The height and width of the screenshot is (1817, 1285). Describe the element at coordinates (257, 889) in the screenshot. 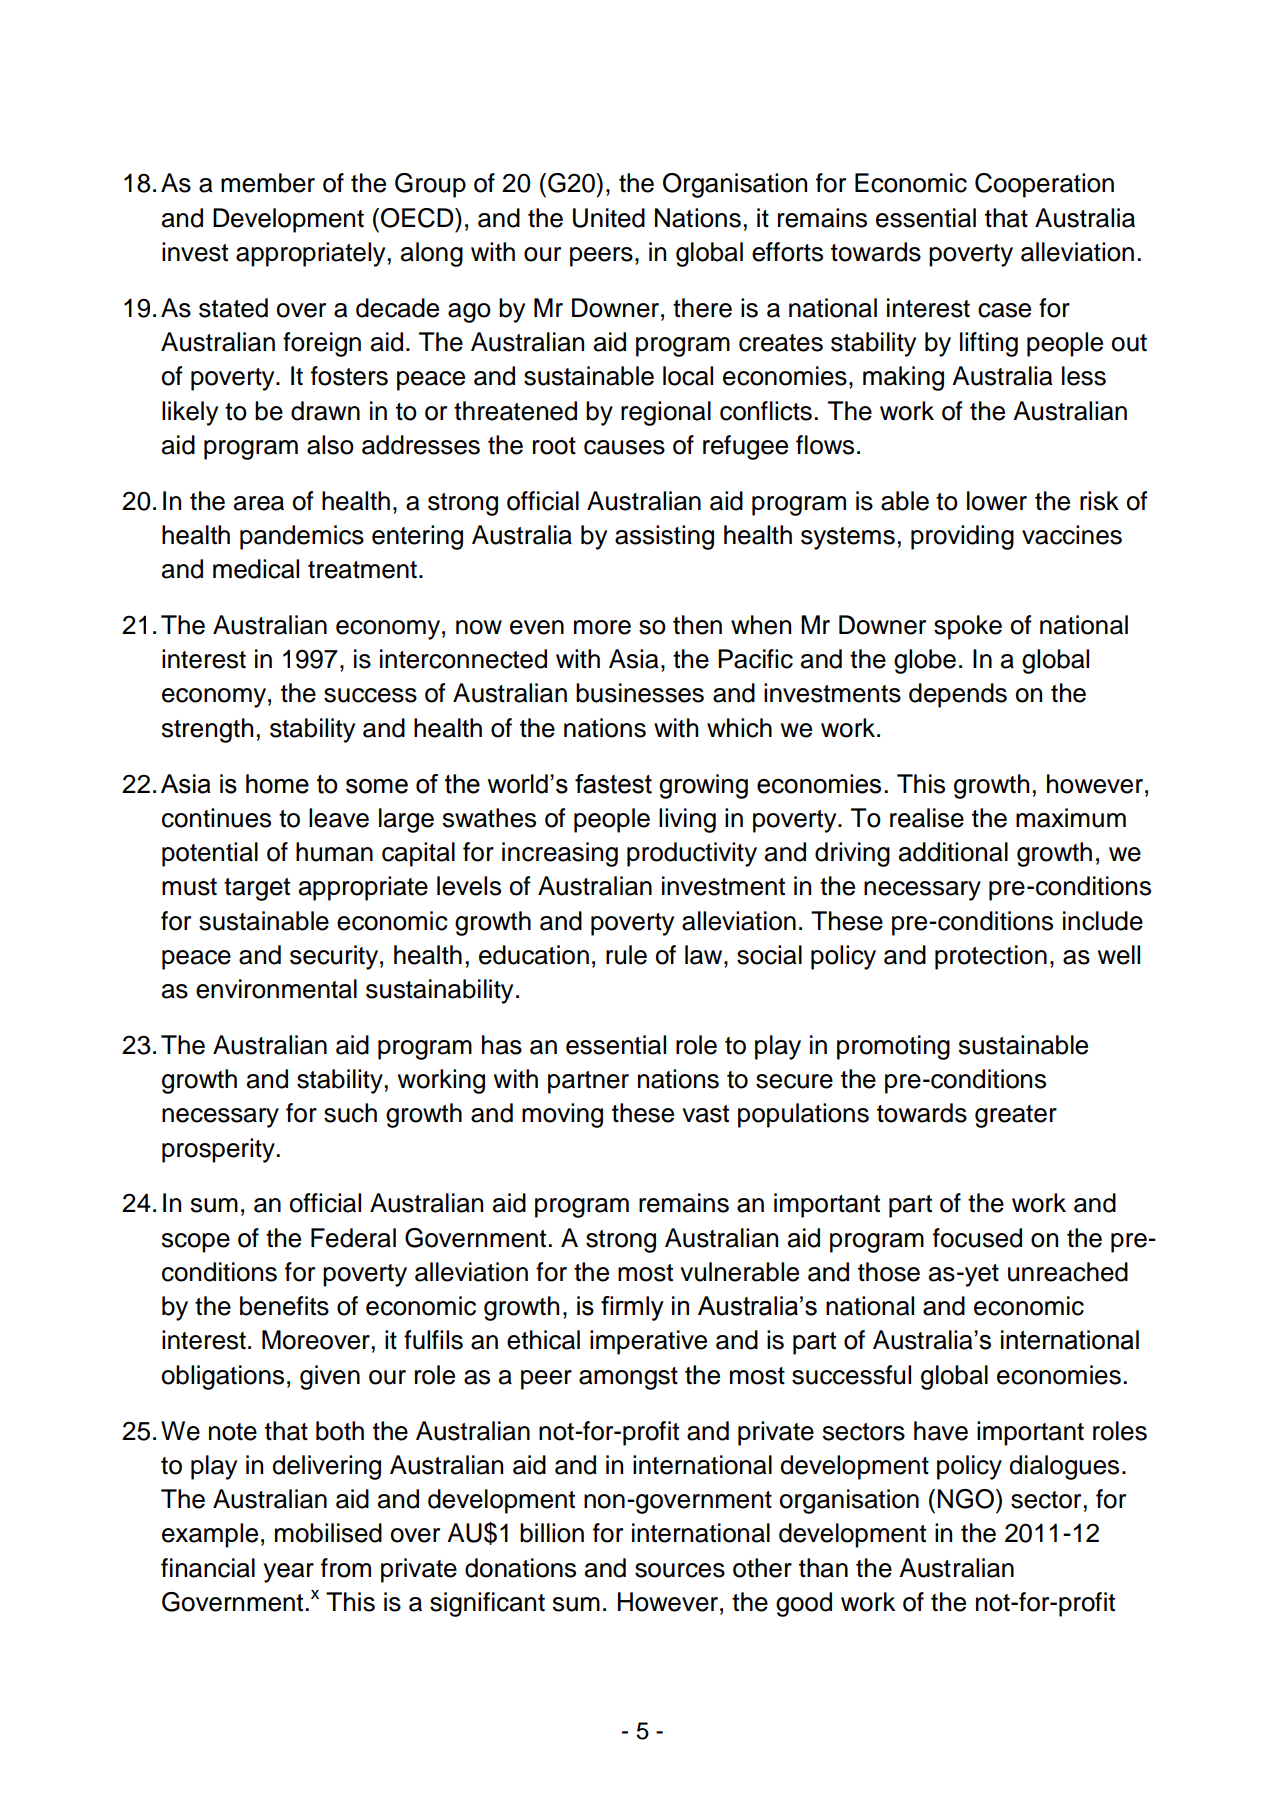

I see `target` at that location.
